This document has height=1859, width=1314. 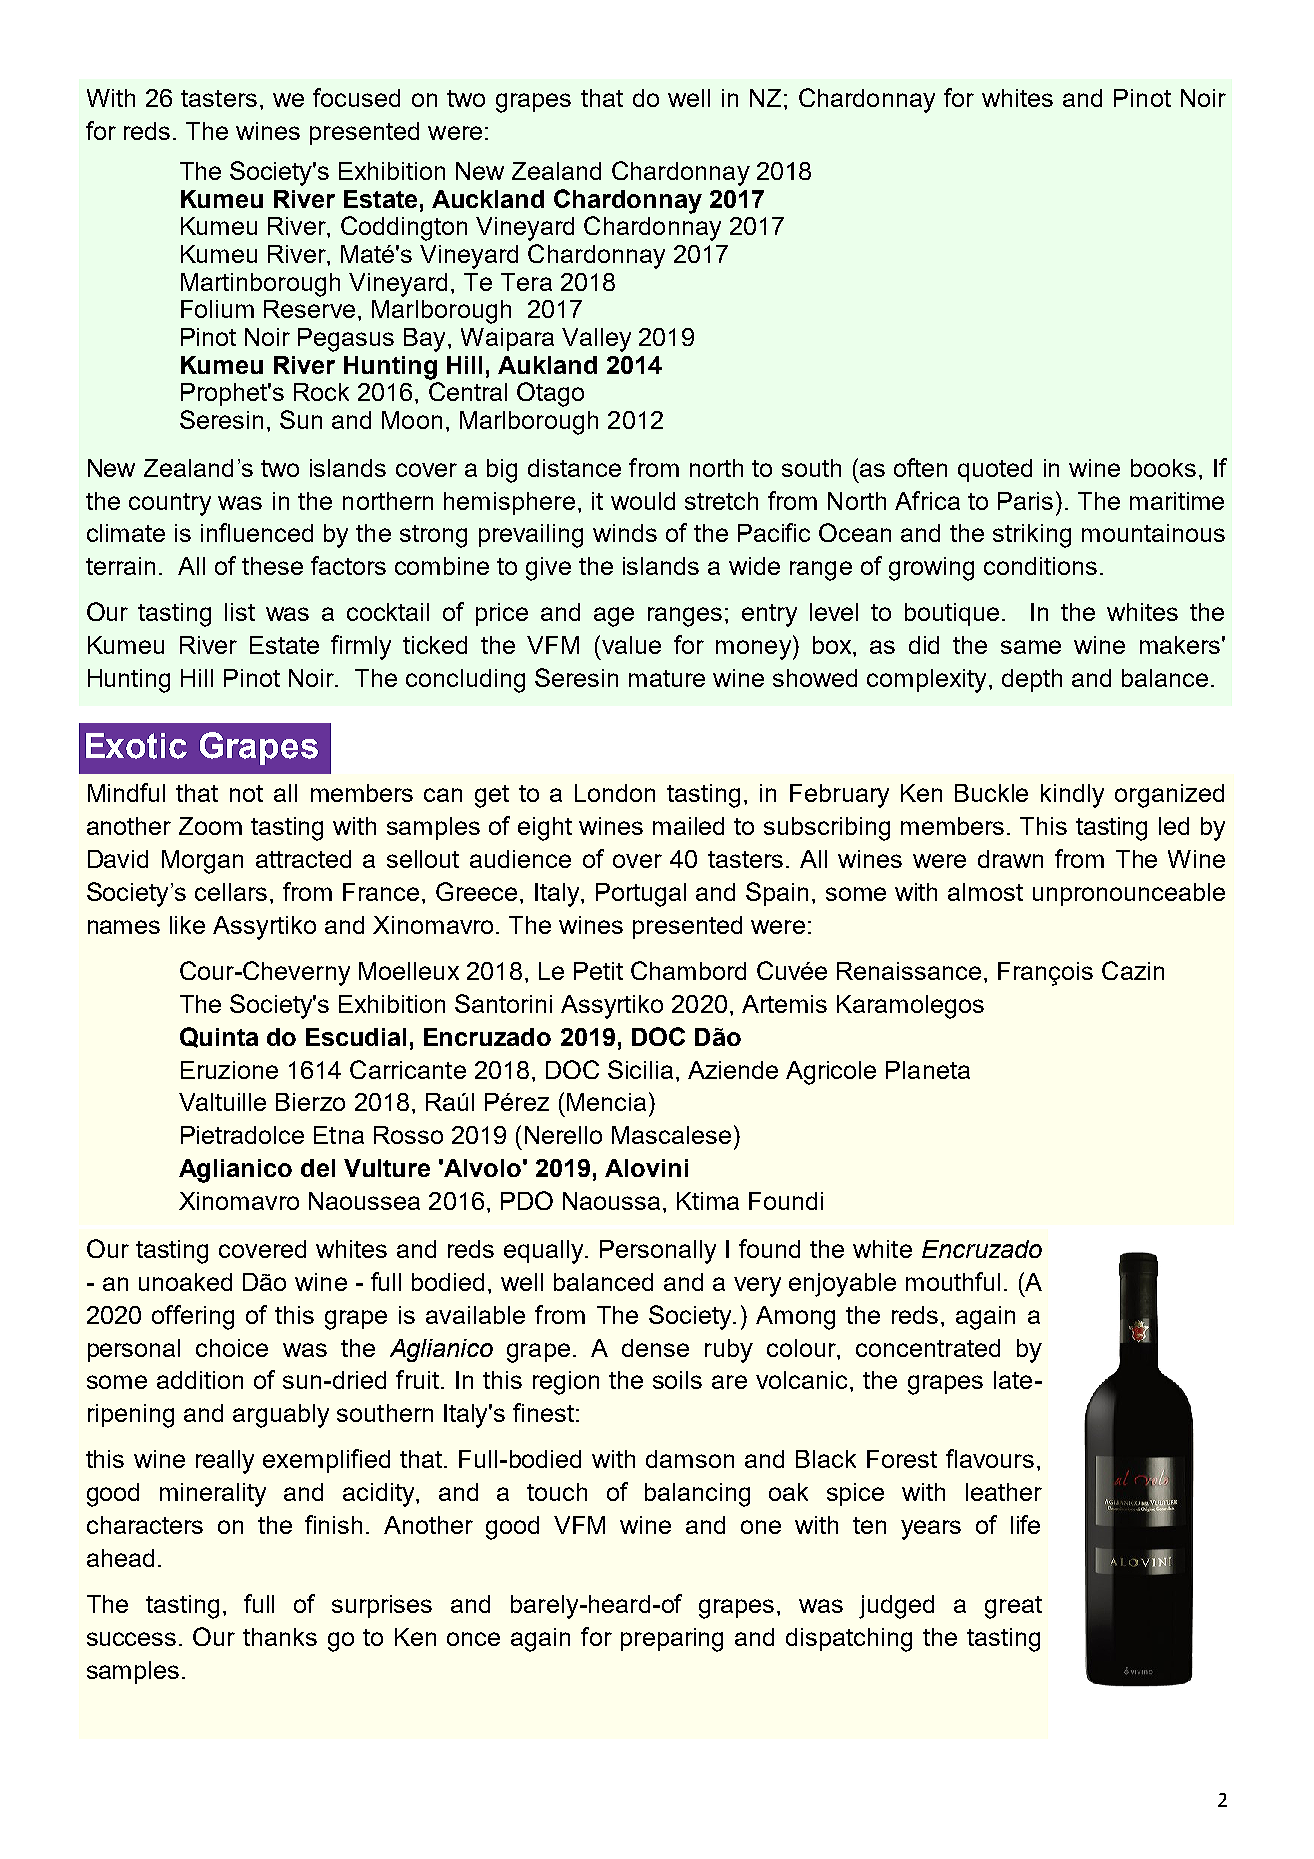 What do you see at coordinates (257, 532) in the document?
I see `influenced` at bounding box center [257, 532].
